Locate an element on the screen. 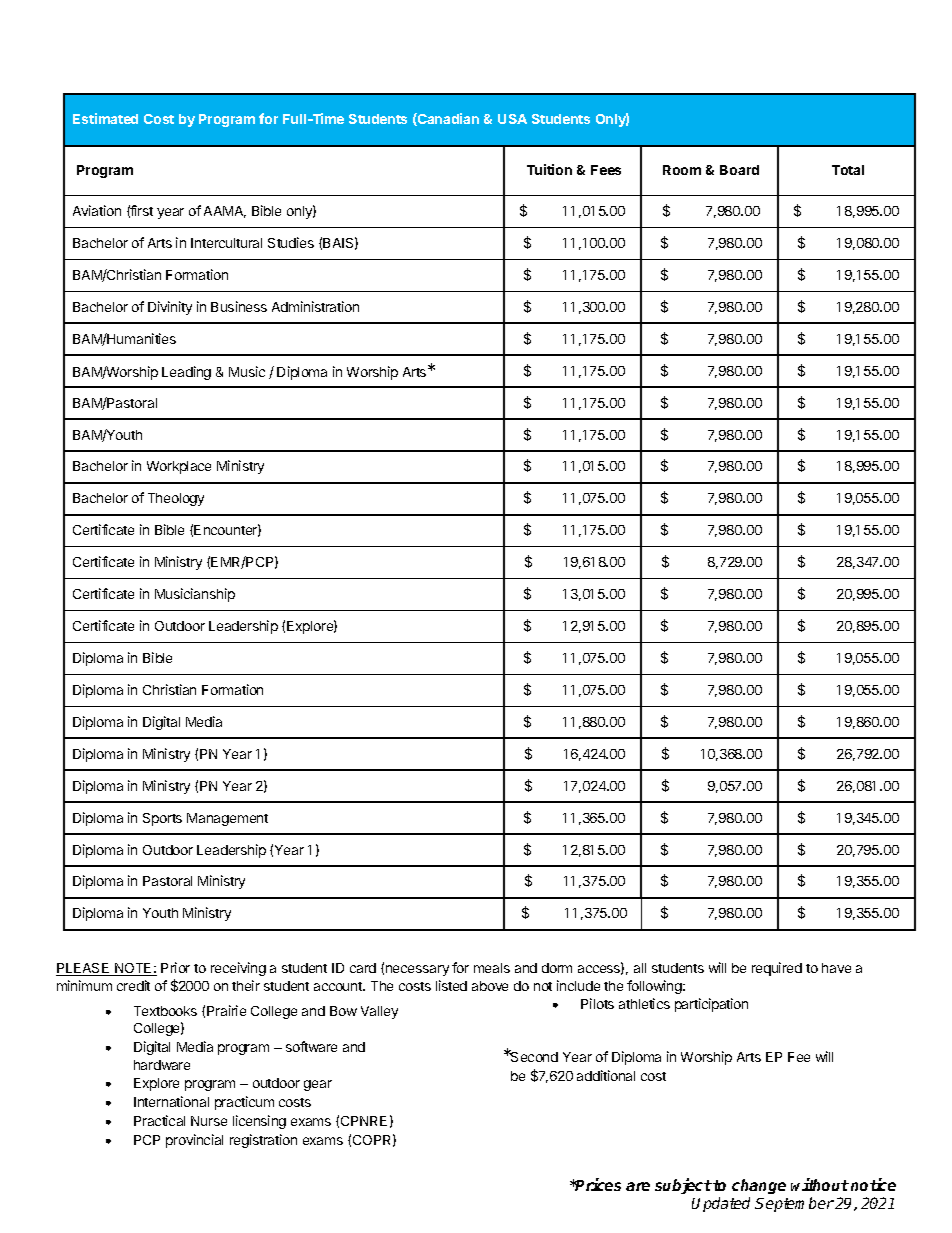  Estimated is located at coordinates (105, 118).
